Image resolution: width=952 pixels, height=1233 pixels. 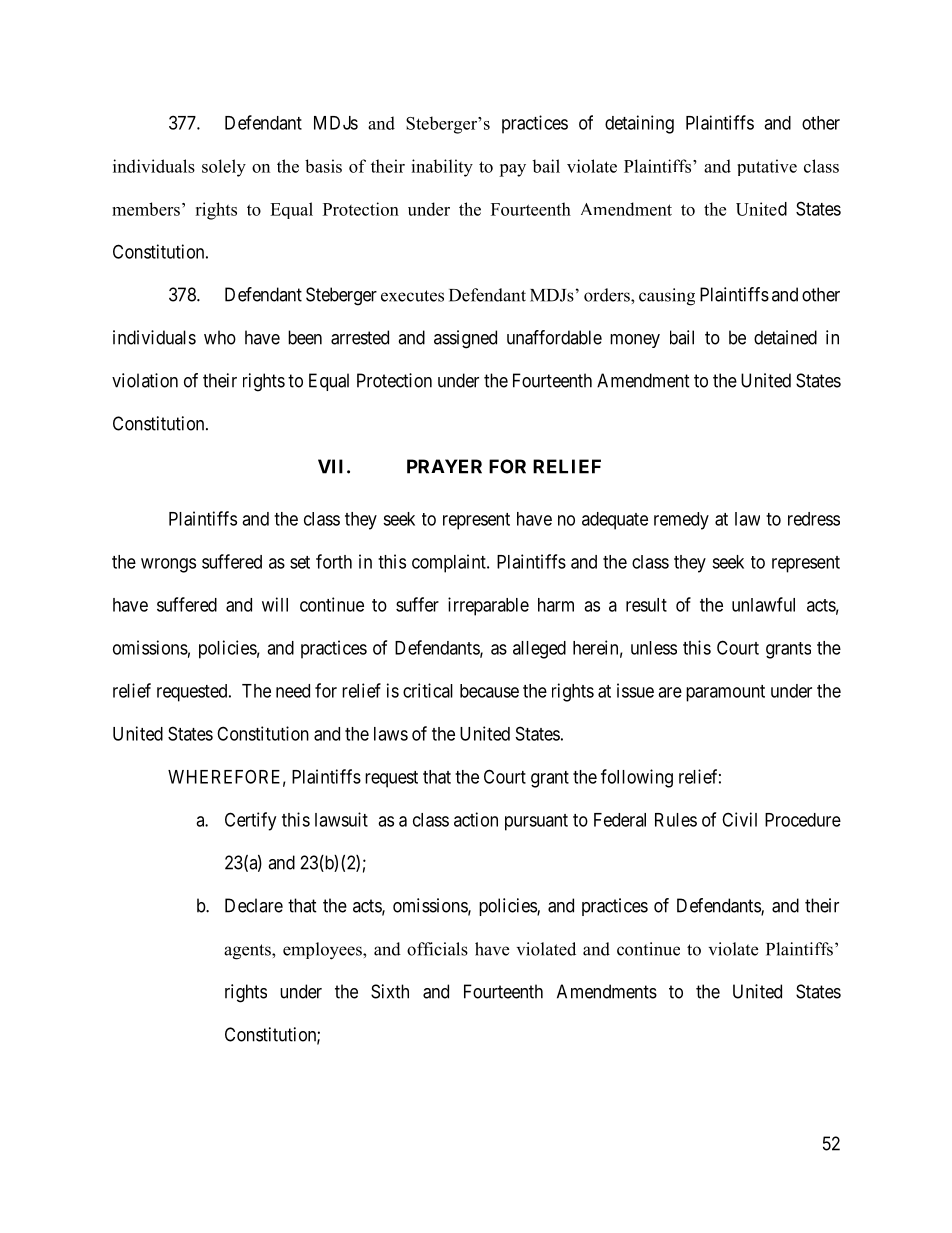 I want to click on action, so click(x=476, y=819).
